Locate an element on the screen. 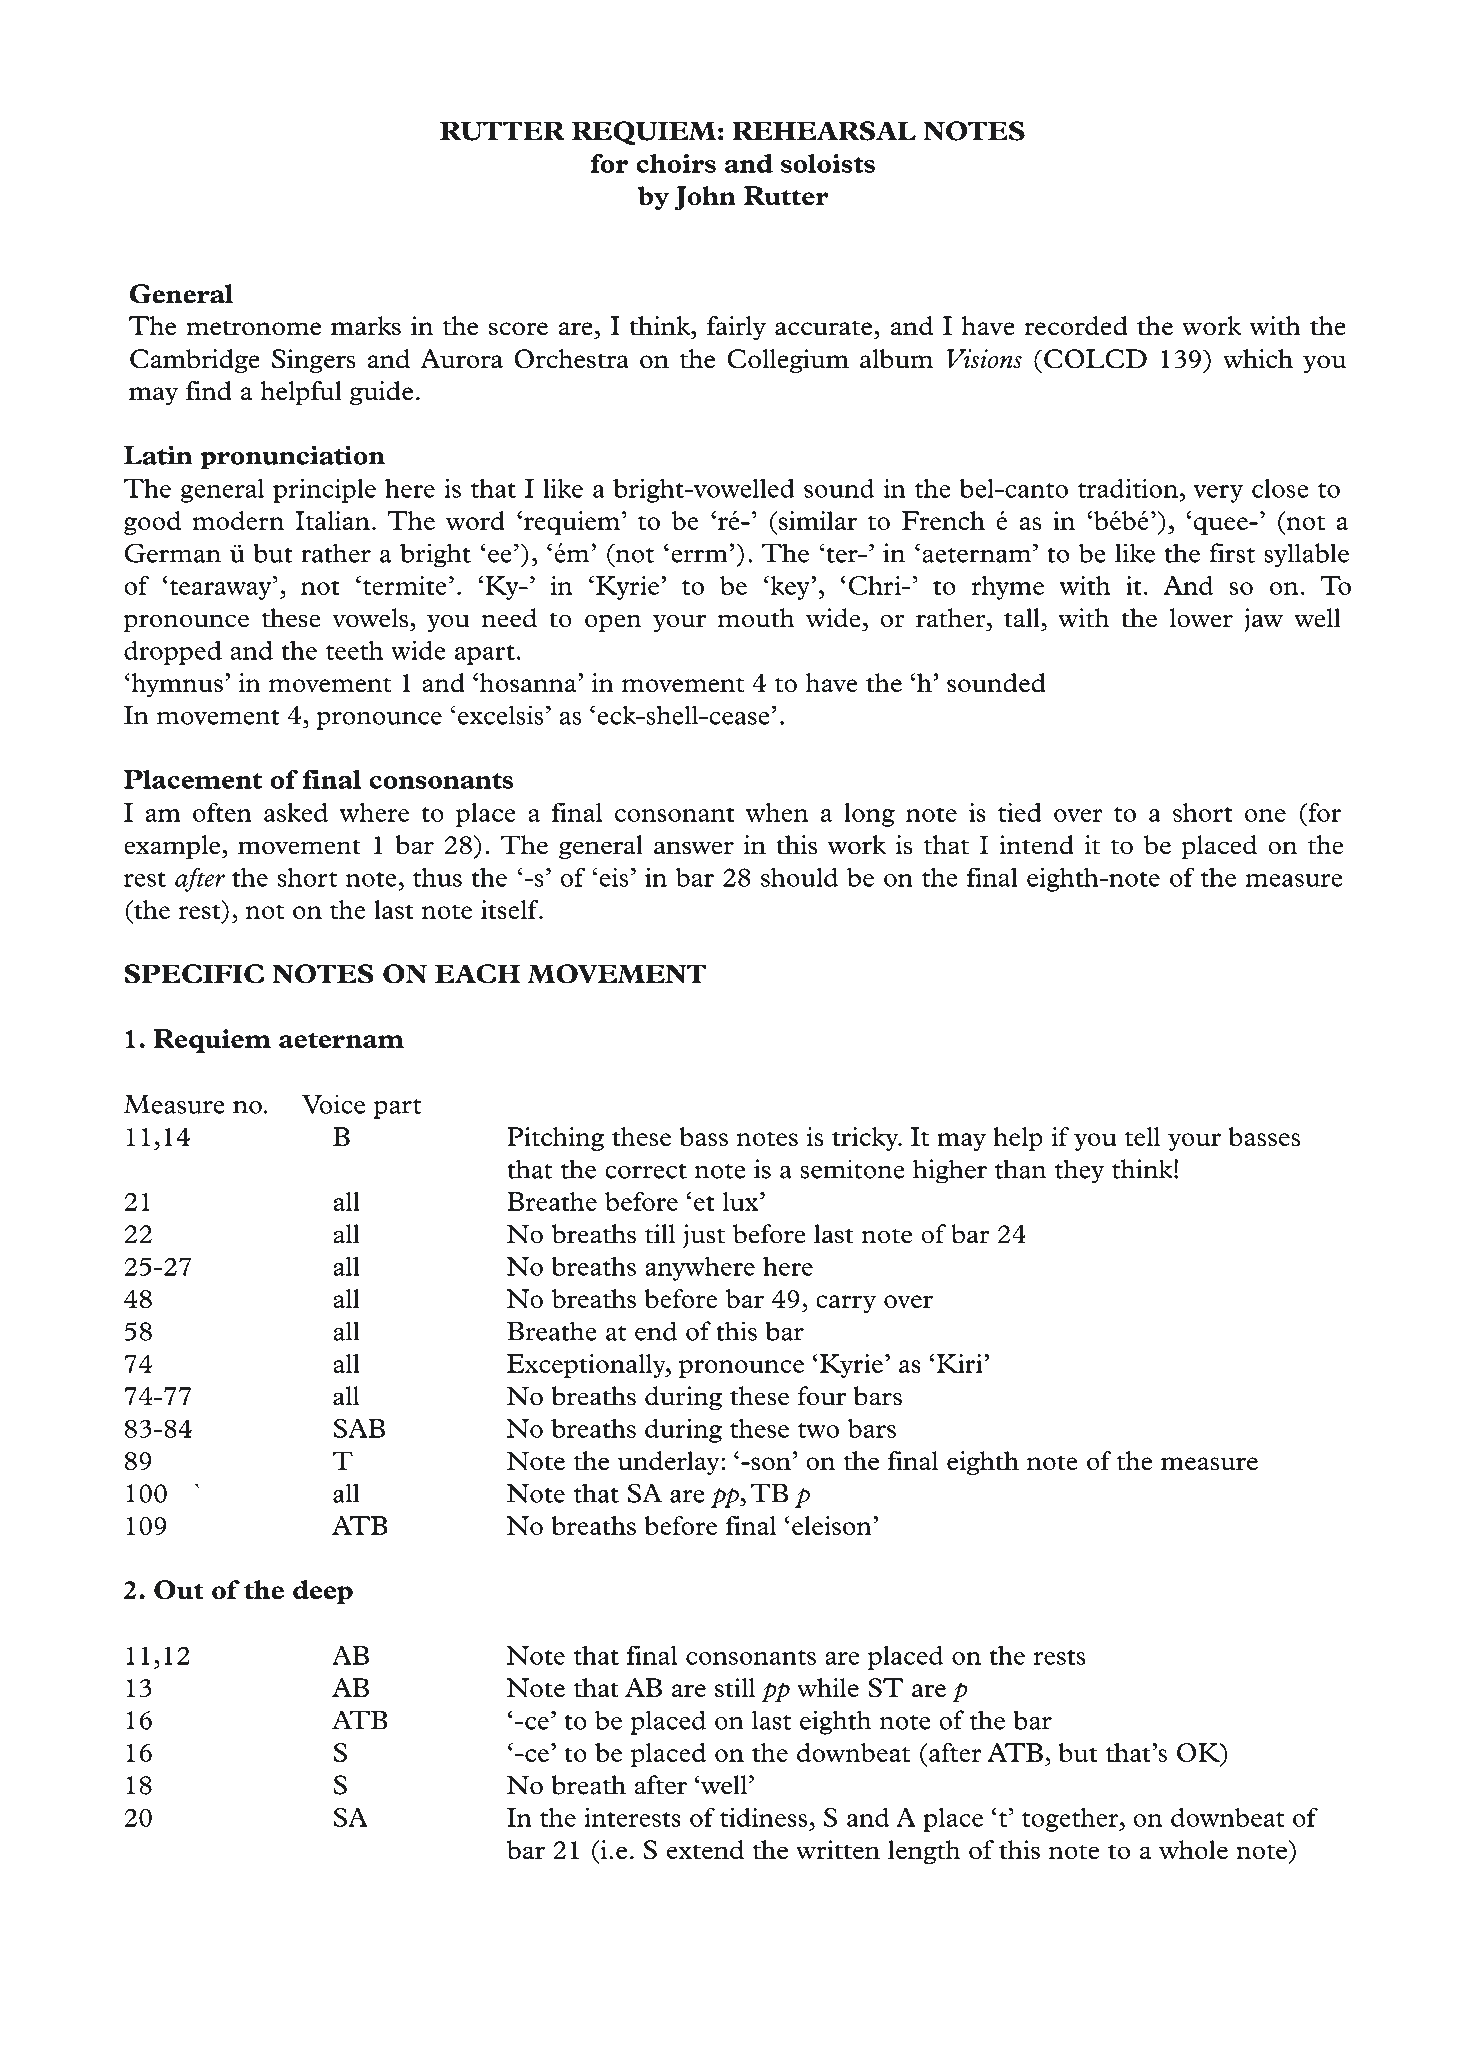 This screenshot has width=1463, height=2070. John is located at coordinates (705, 198).
